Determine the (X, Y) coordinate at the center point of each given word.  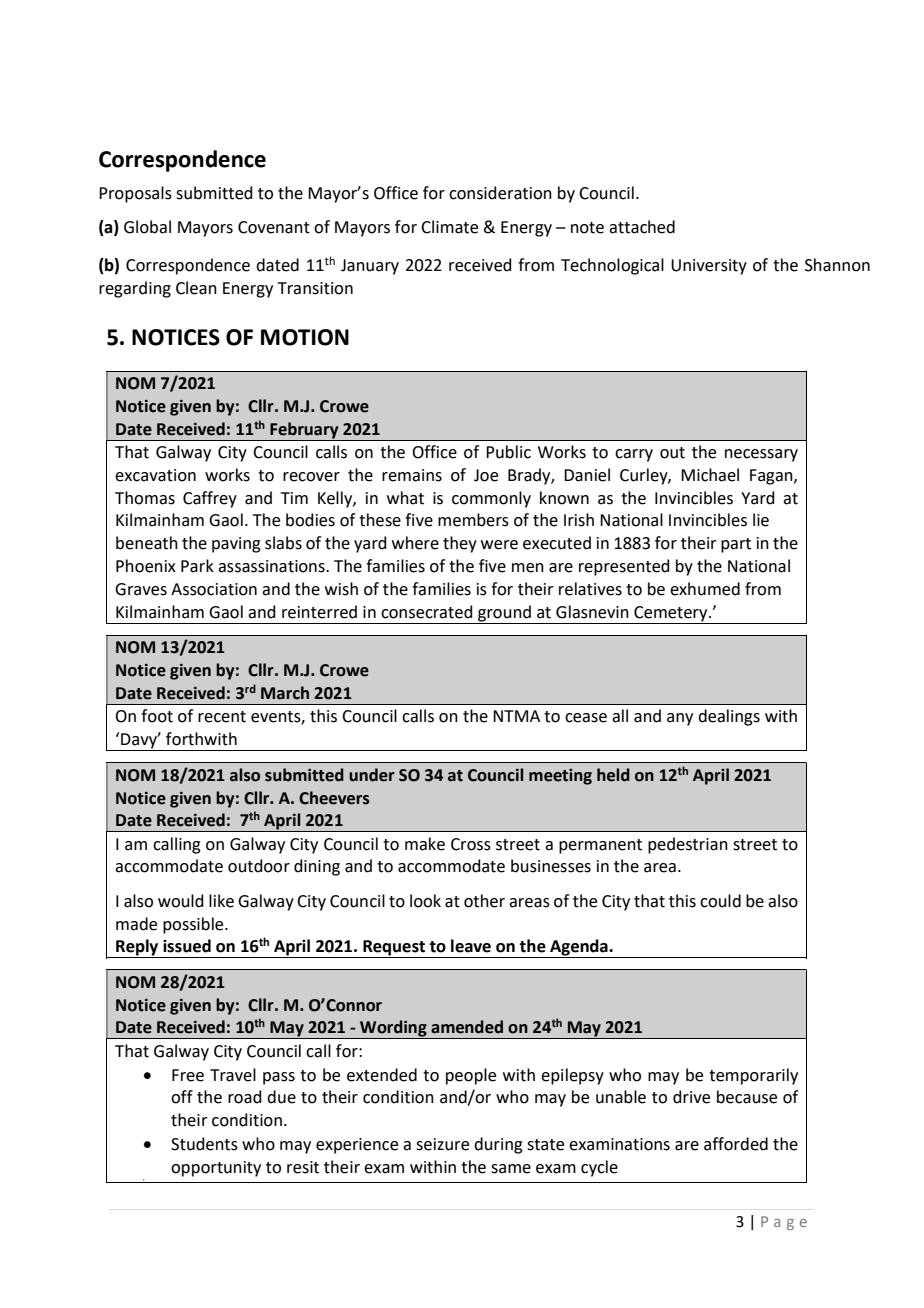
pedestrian (688, 845)
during (498, 1145)
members (473, 520)
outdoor (259, 866)
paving (236, 545)
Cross (471, 844)
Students (204, 1144)
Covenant (274, 227)
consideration (500, 193)
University (709, 267)
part (736, 545)
